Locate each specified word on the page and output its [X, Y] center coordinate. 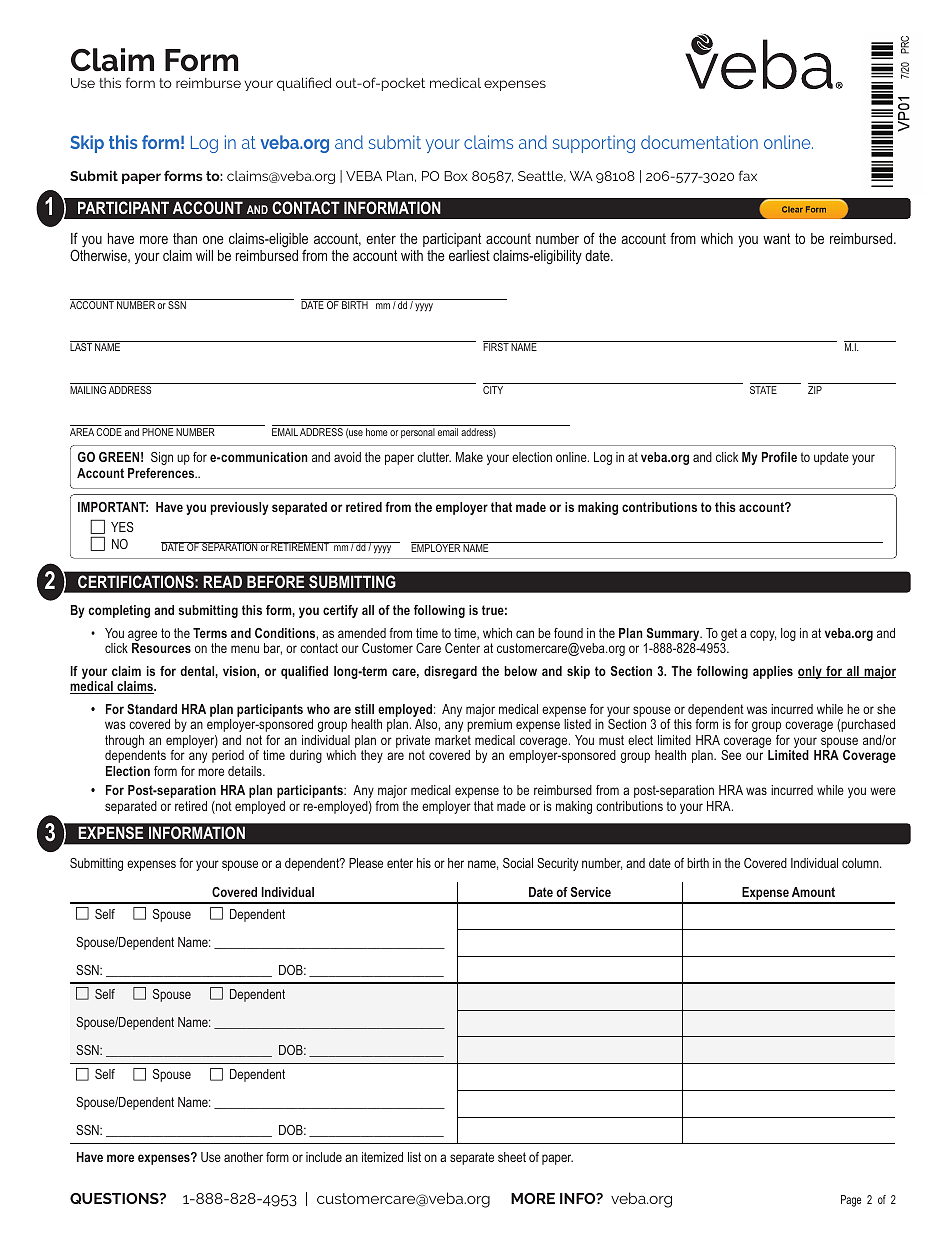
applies [773, 672]
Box [456, 176]
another [243, 1157]
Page [851, 1201]
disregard [450, 672]
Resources [161, 648]
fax [748, 175]
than [185, 238]
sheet [512, 1157]
